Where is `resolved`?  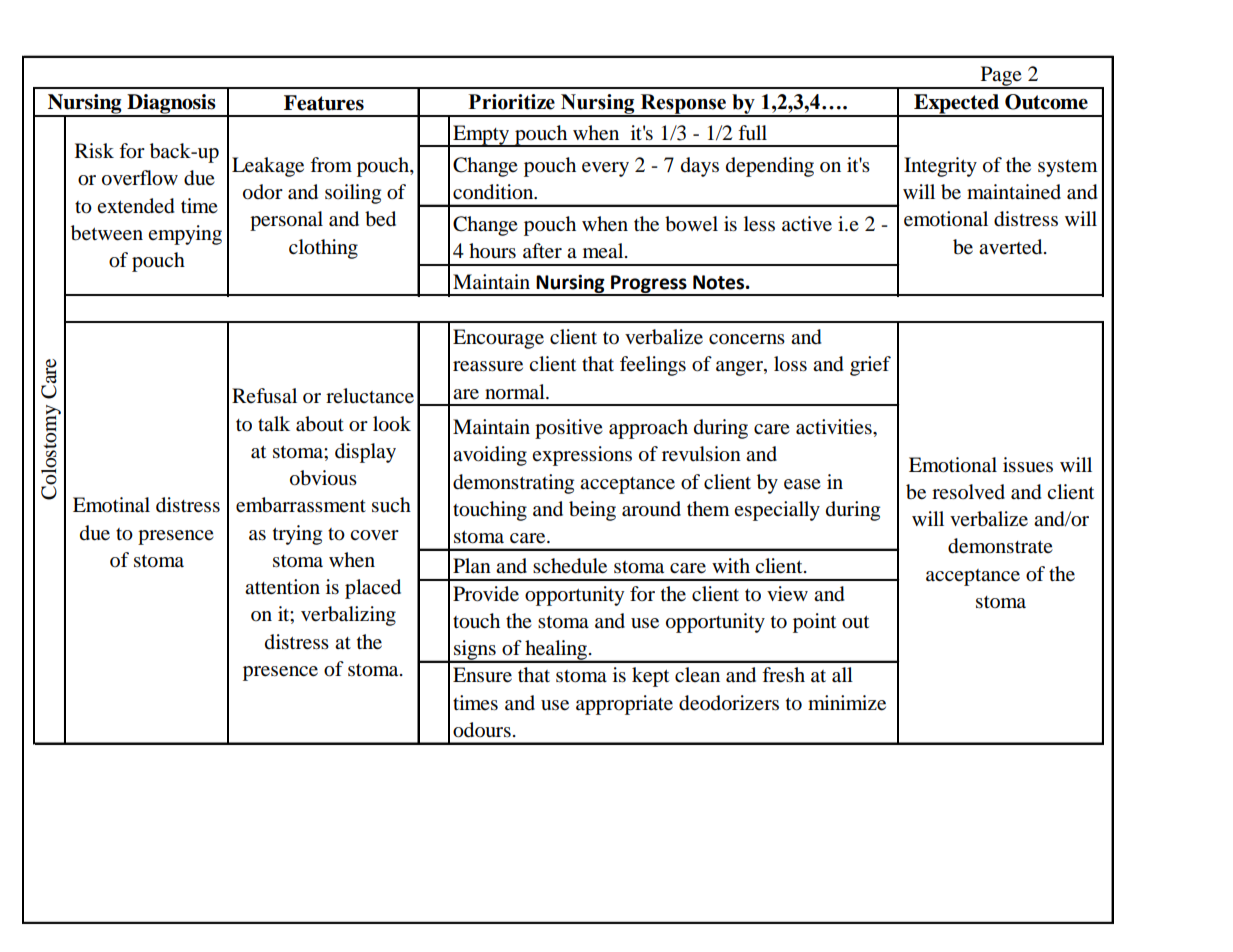 resolved is located at coordinates (968, 492).
